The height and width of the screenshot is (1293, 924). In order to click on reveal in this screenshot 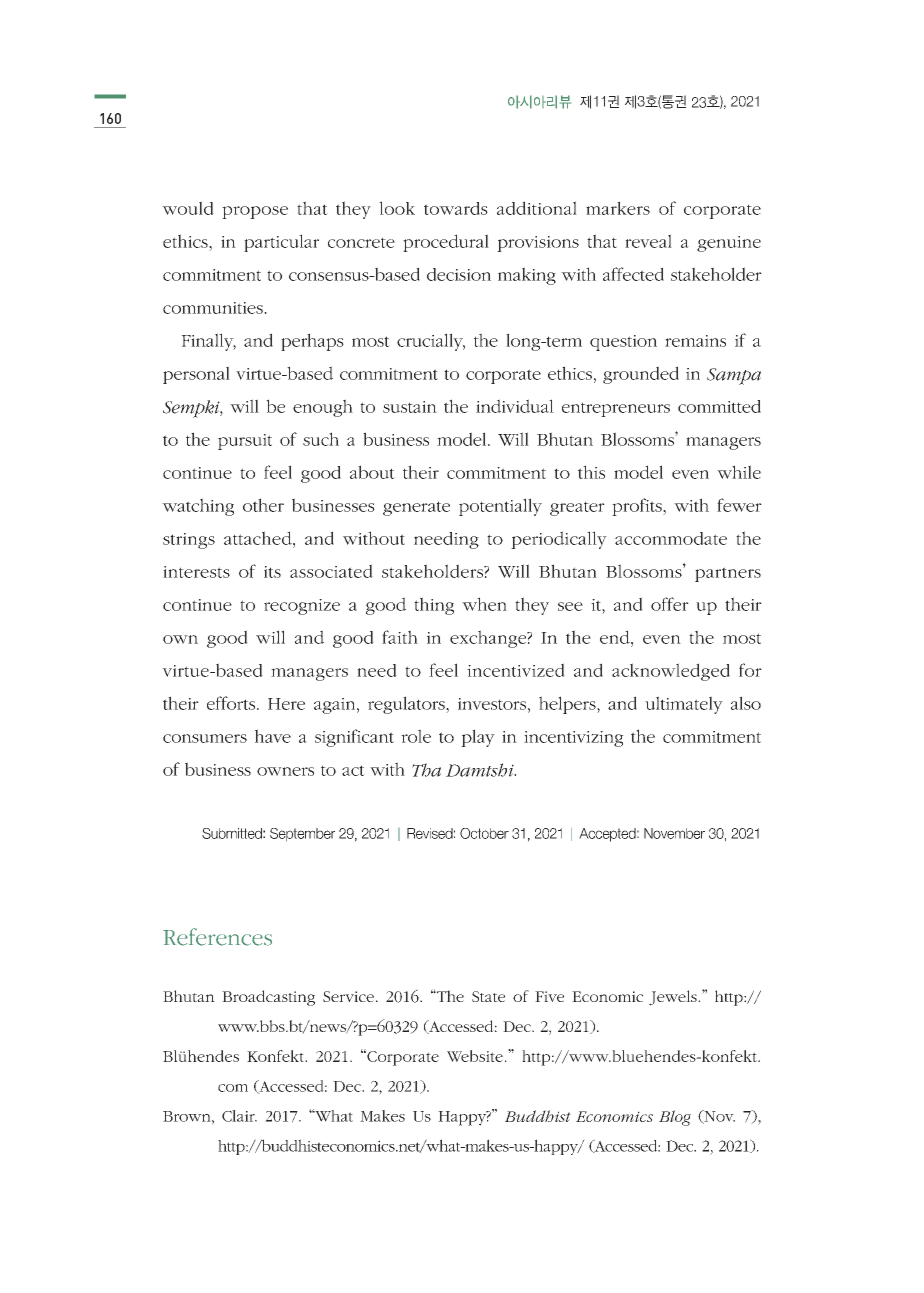, I will do `click(648, 241)`.
